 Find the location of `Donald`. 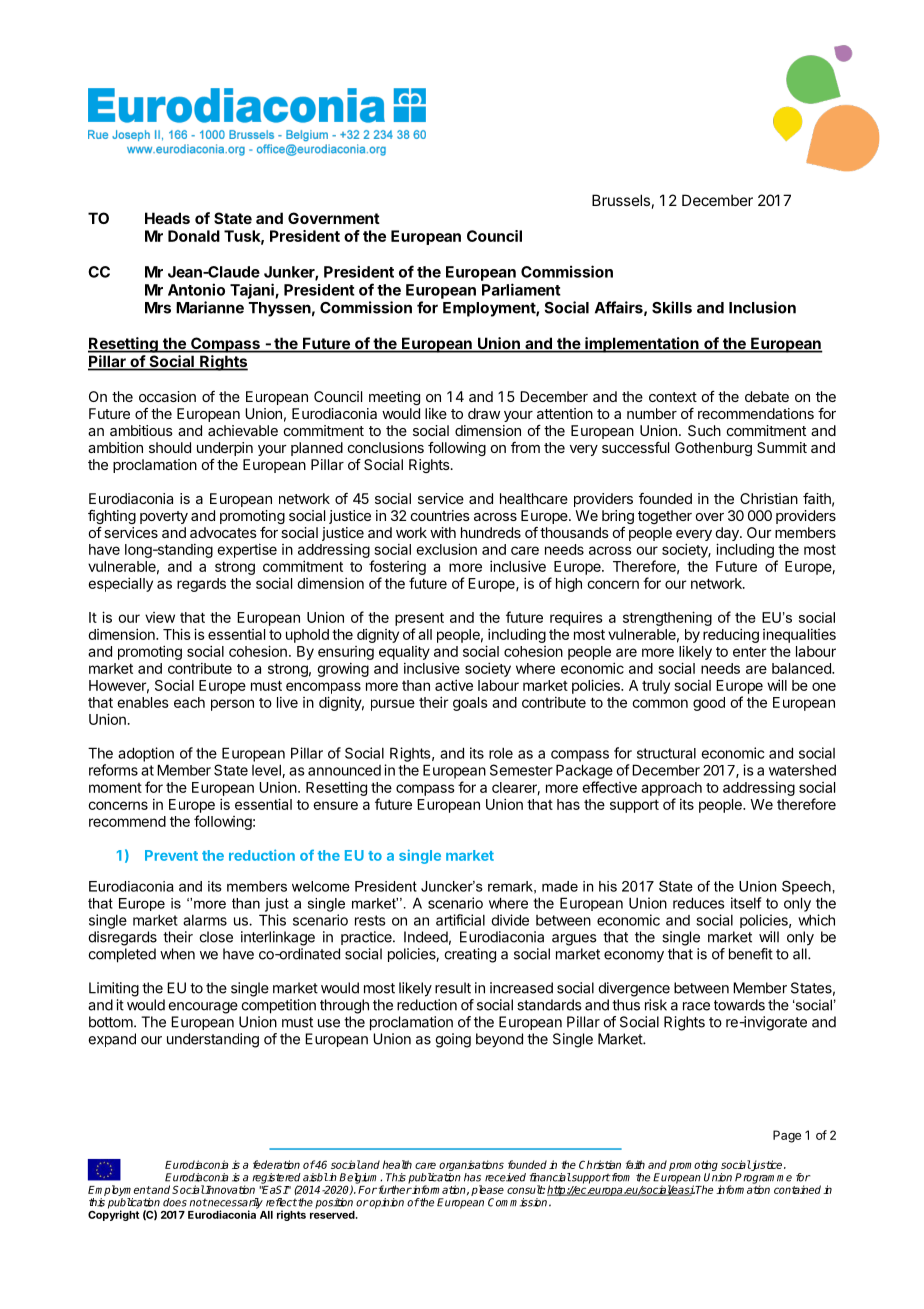

Donald is located at coordinates (194, 236).
